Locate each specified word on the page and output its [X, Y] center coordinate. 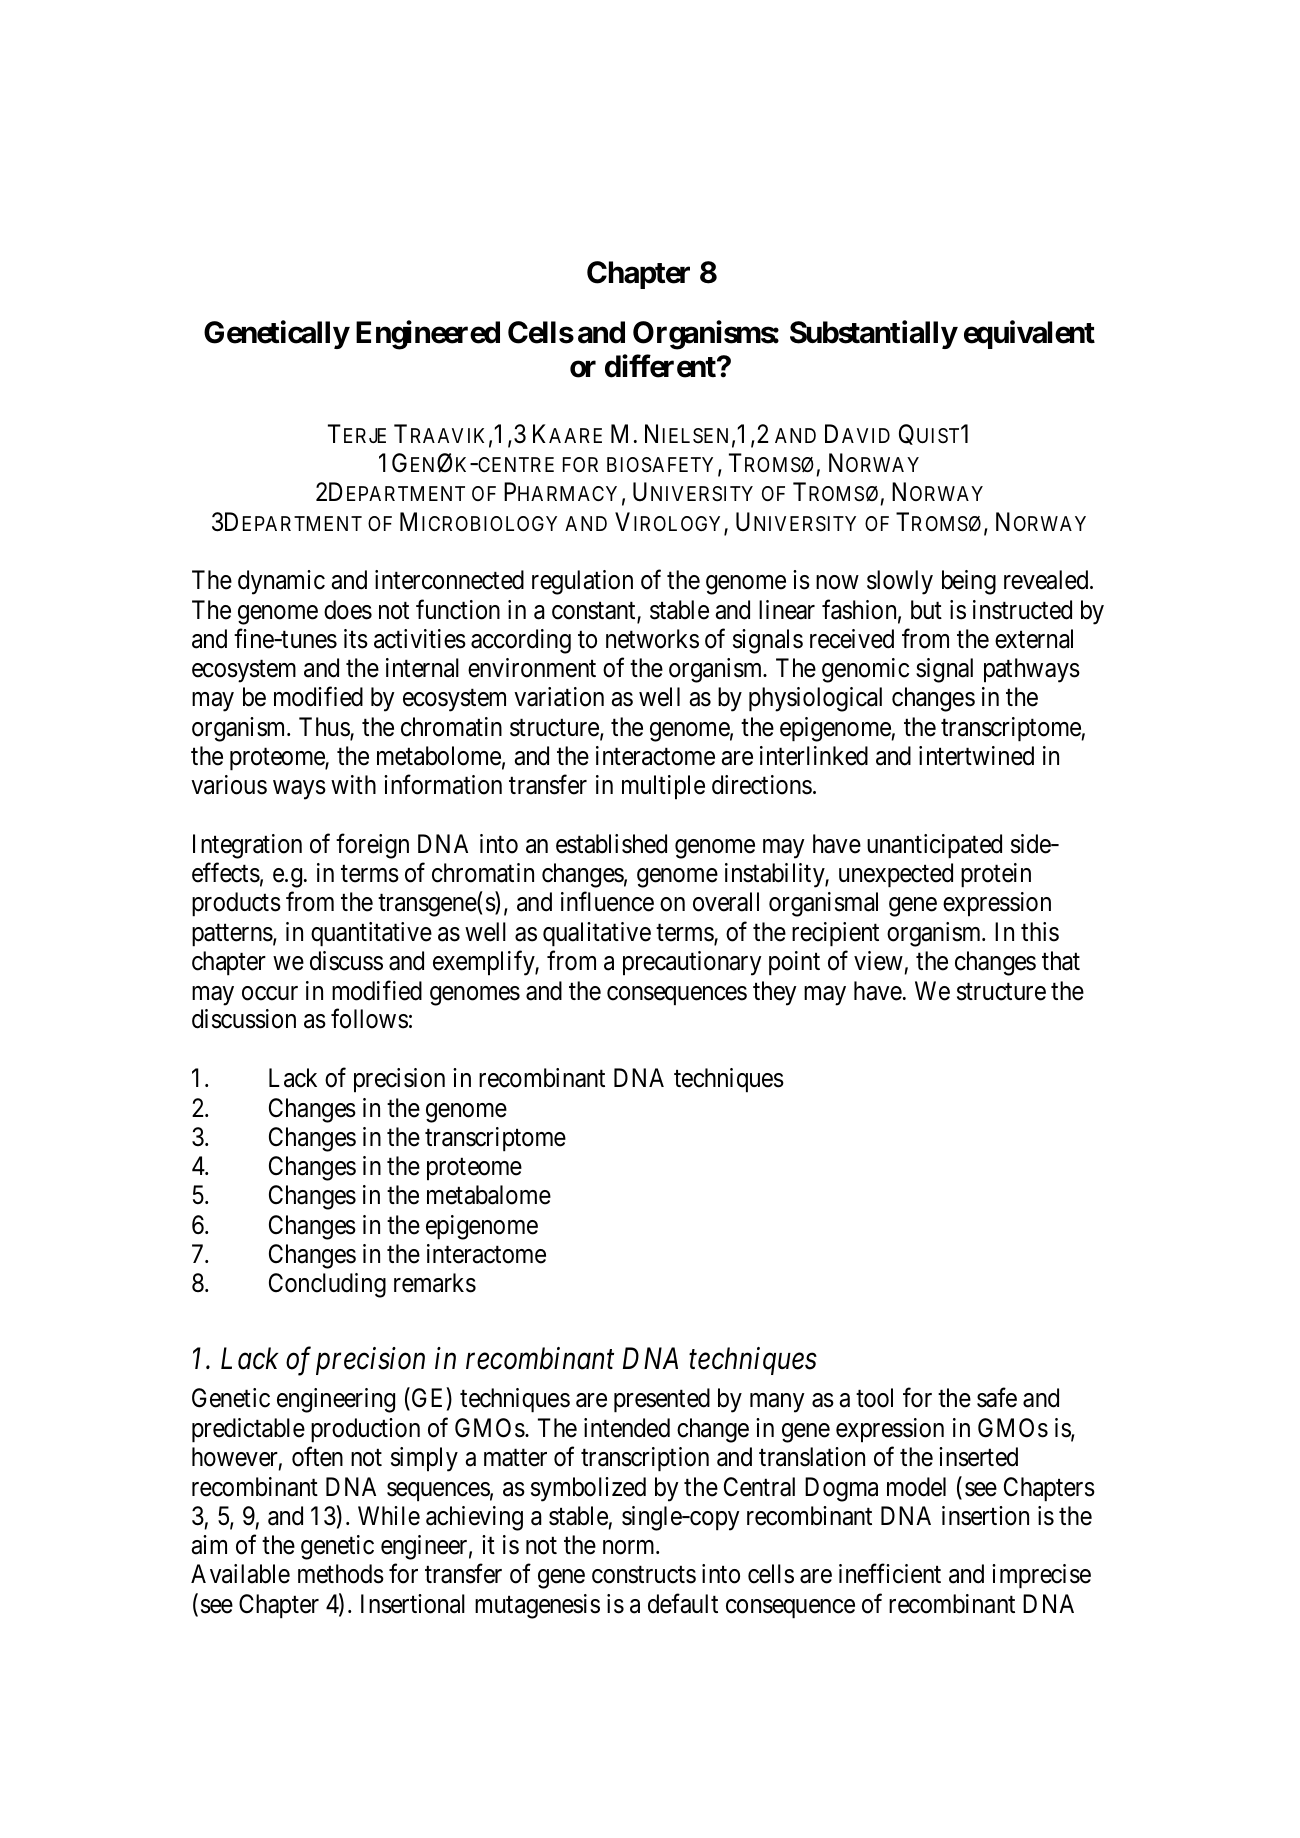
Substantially [873, 335]
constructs [644, 1575]
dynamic [281, 582]
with [353, 784]
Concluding [327, 1285]
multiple [663, 787]
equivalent [1029, 335]
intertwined [976, 756]
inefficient [890, 1574]
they [775, 993]
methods [341, 1574]
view [878, 961]
